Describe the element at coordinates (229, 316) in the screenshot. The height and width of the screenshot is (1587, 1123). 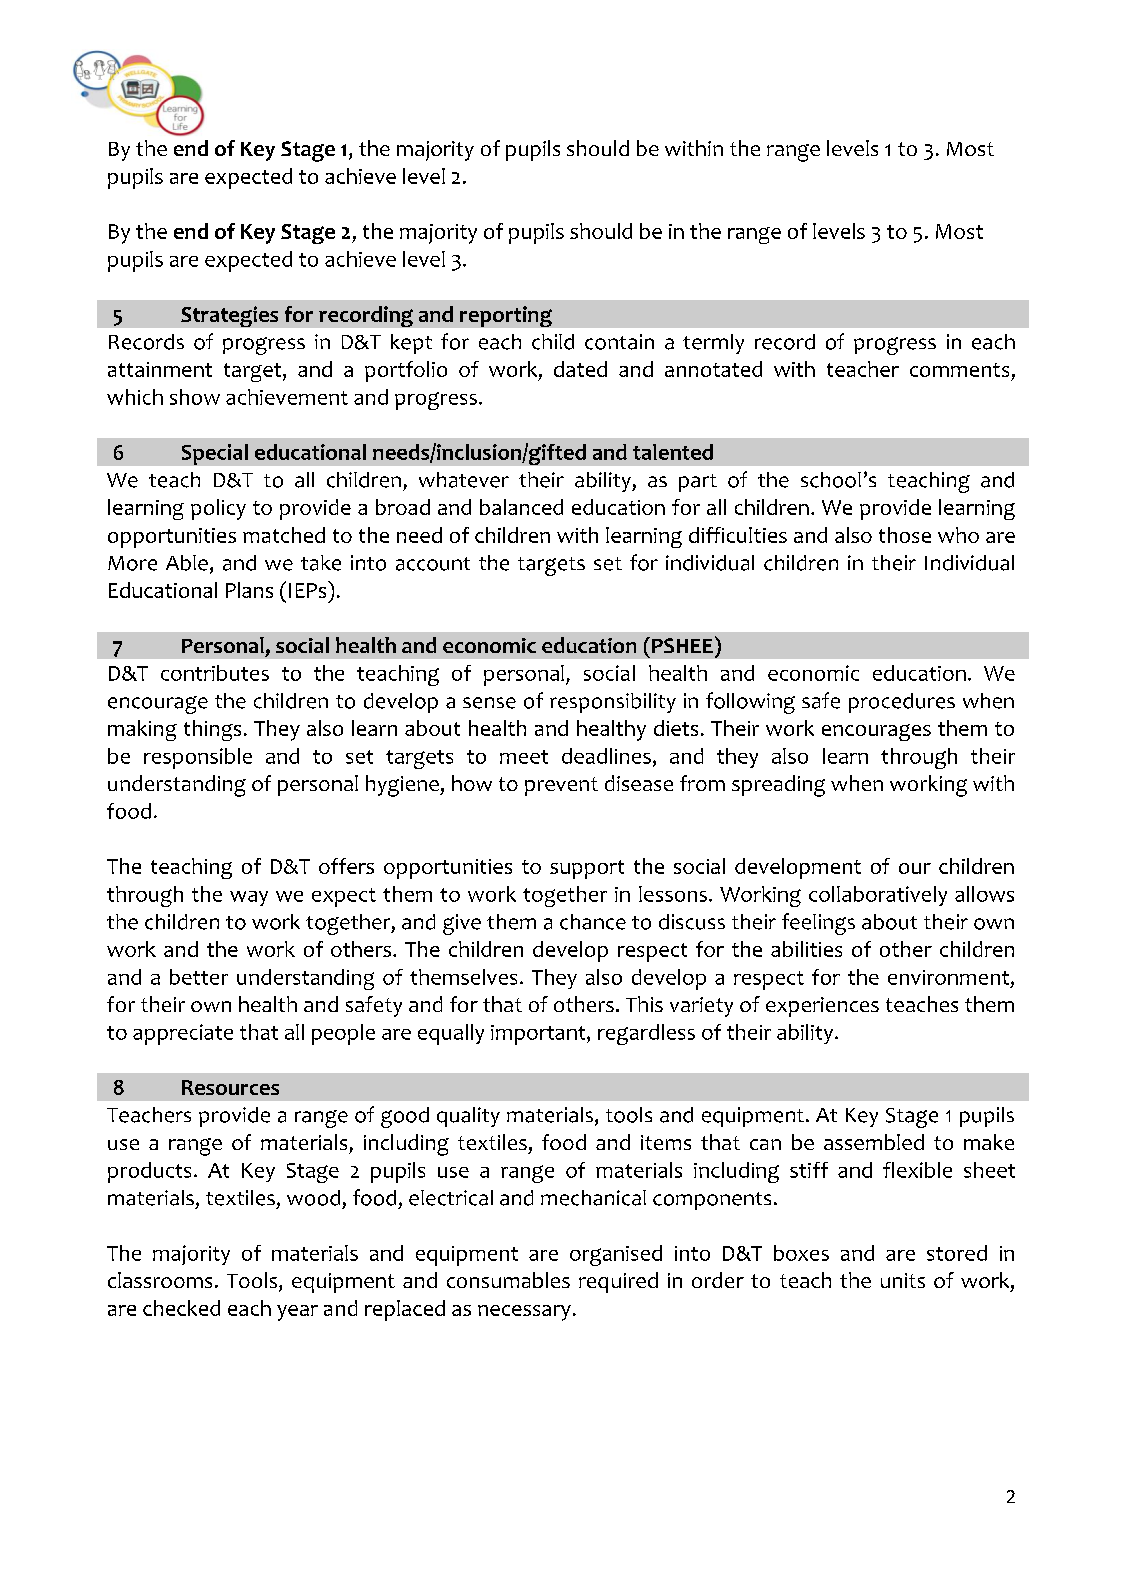
I see `Strategies` at that location.
